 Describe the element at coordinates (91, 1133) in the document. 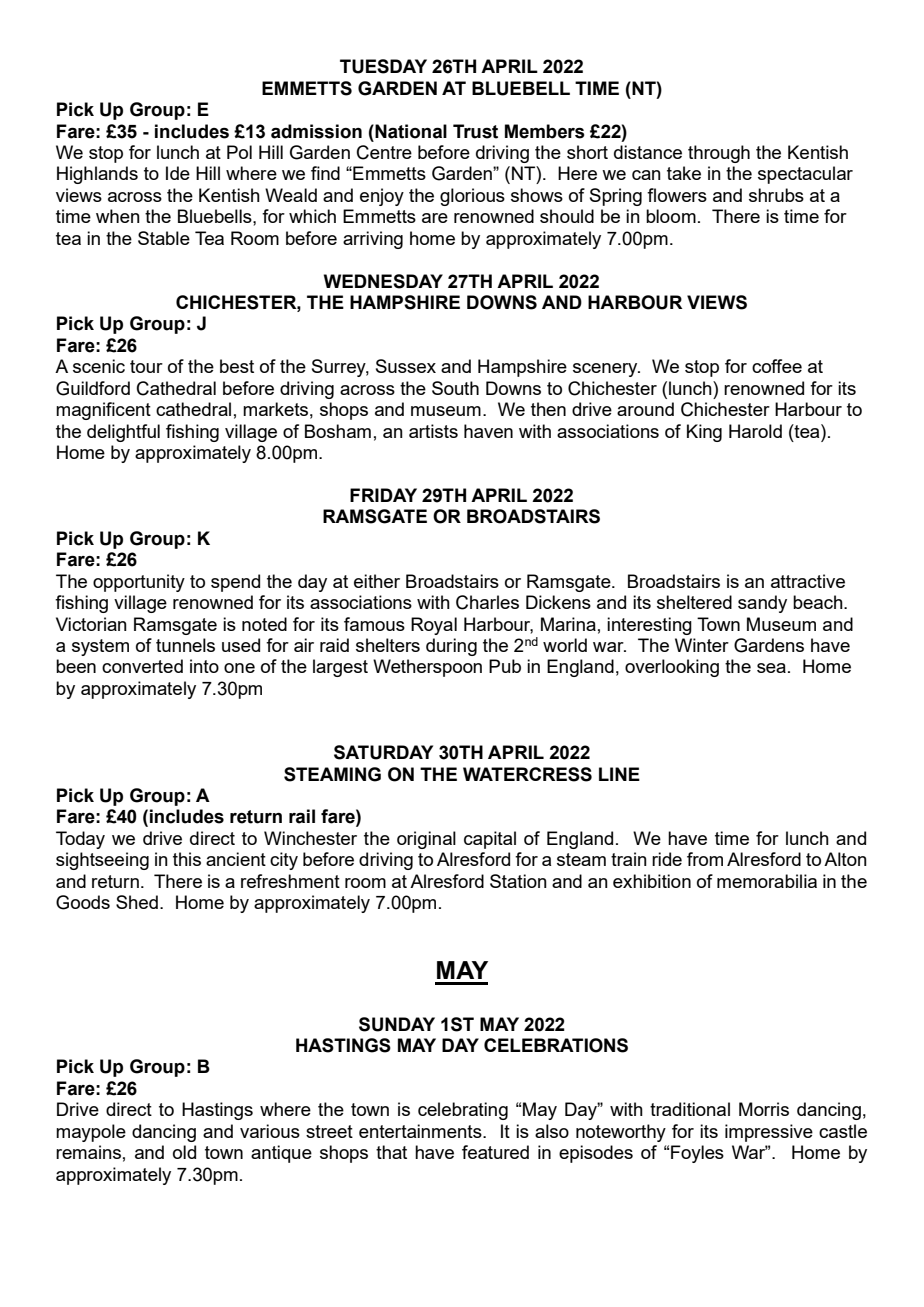

I see `maypole` at that location.
